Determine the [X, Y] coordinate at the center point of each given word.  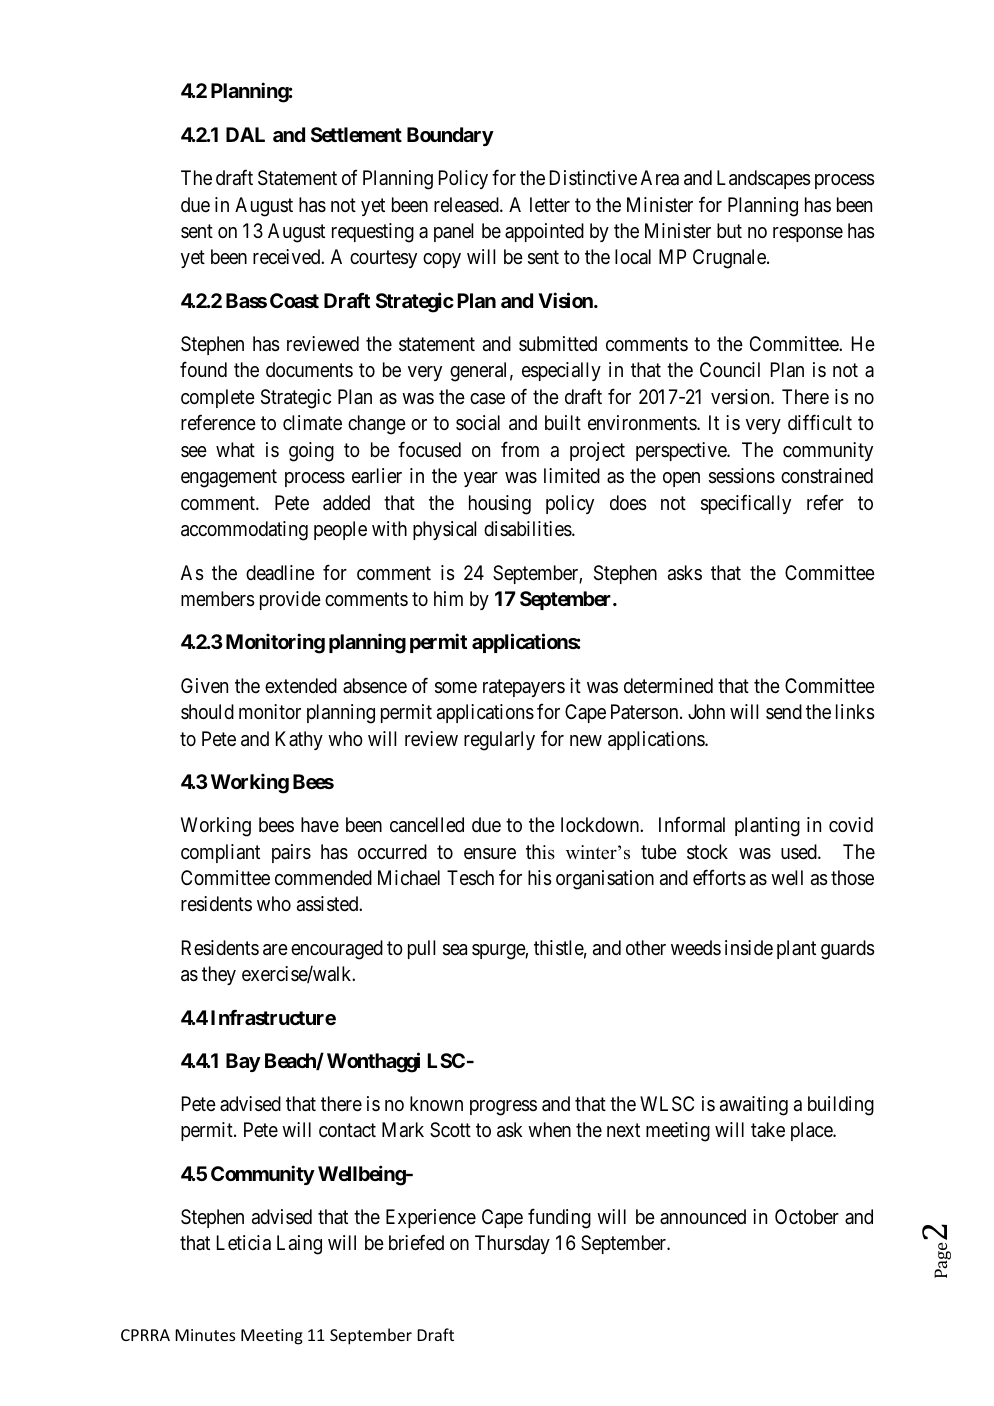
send [784, 712]
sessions [742, 476]
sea [455, 950]
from [520, 449]
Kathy [299, 740]
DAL [245, 134]
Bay [243, 1062]
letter [550, 204]
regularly [499, 741]
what [235, 450]
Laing [299, 1245]
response [808, 234]
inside [749, 948]
